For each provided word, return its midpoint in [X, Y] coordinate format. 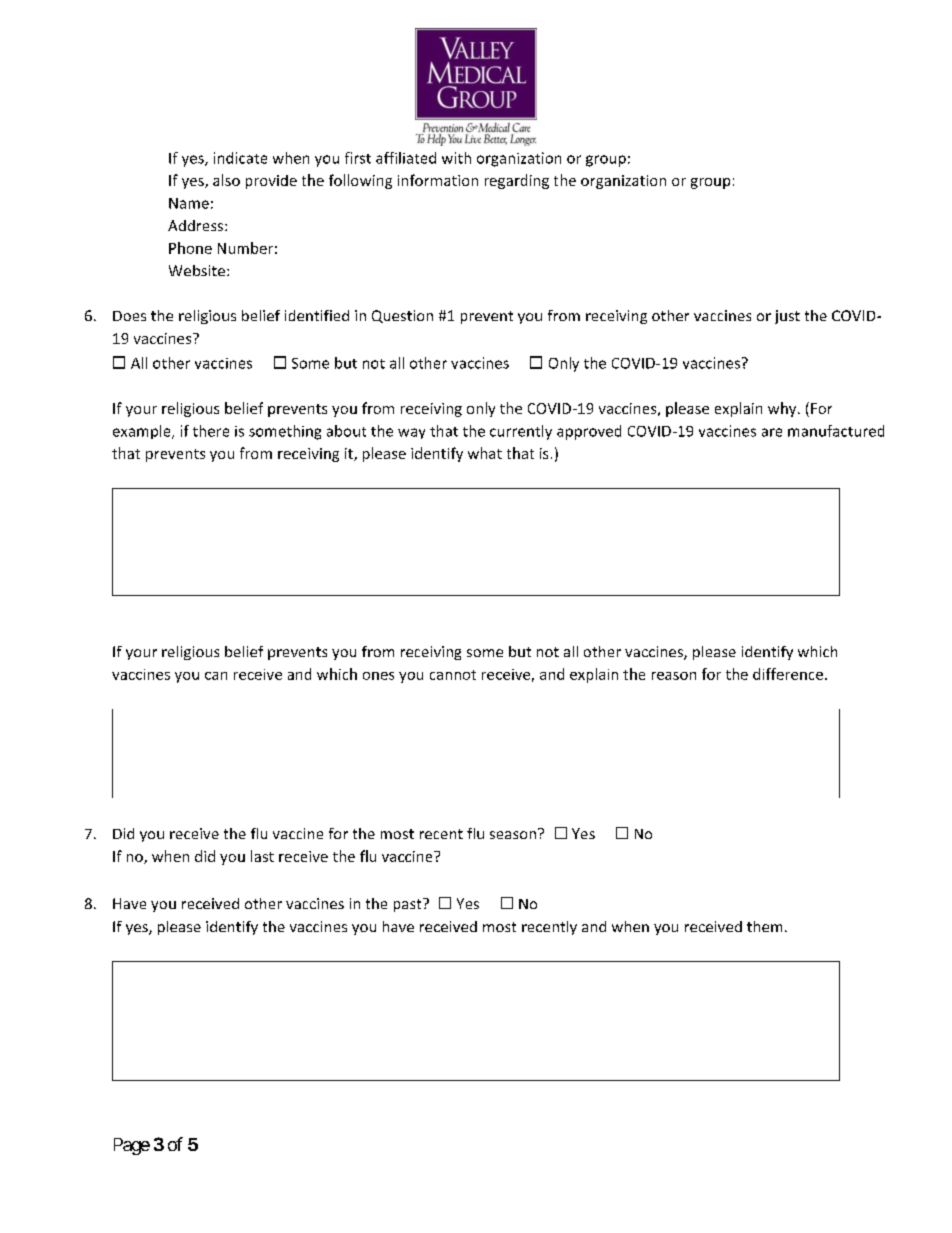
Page [132, 1146]
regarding [517, 181]
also [226, 180]
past [409, 905]
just [787, 317]
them [764, 926]
